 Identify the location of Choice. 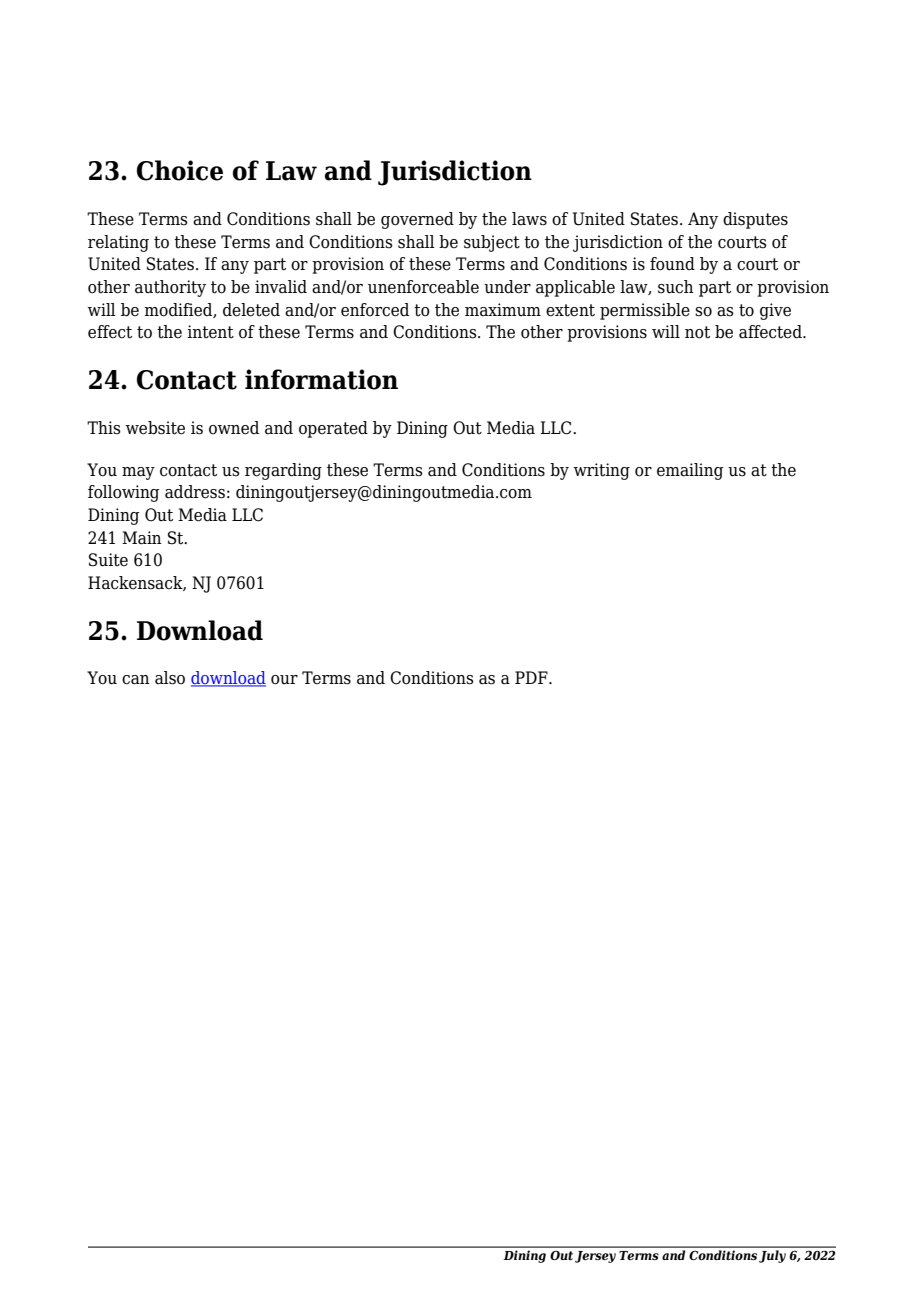
(180, 170).
